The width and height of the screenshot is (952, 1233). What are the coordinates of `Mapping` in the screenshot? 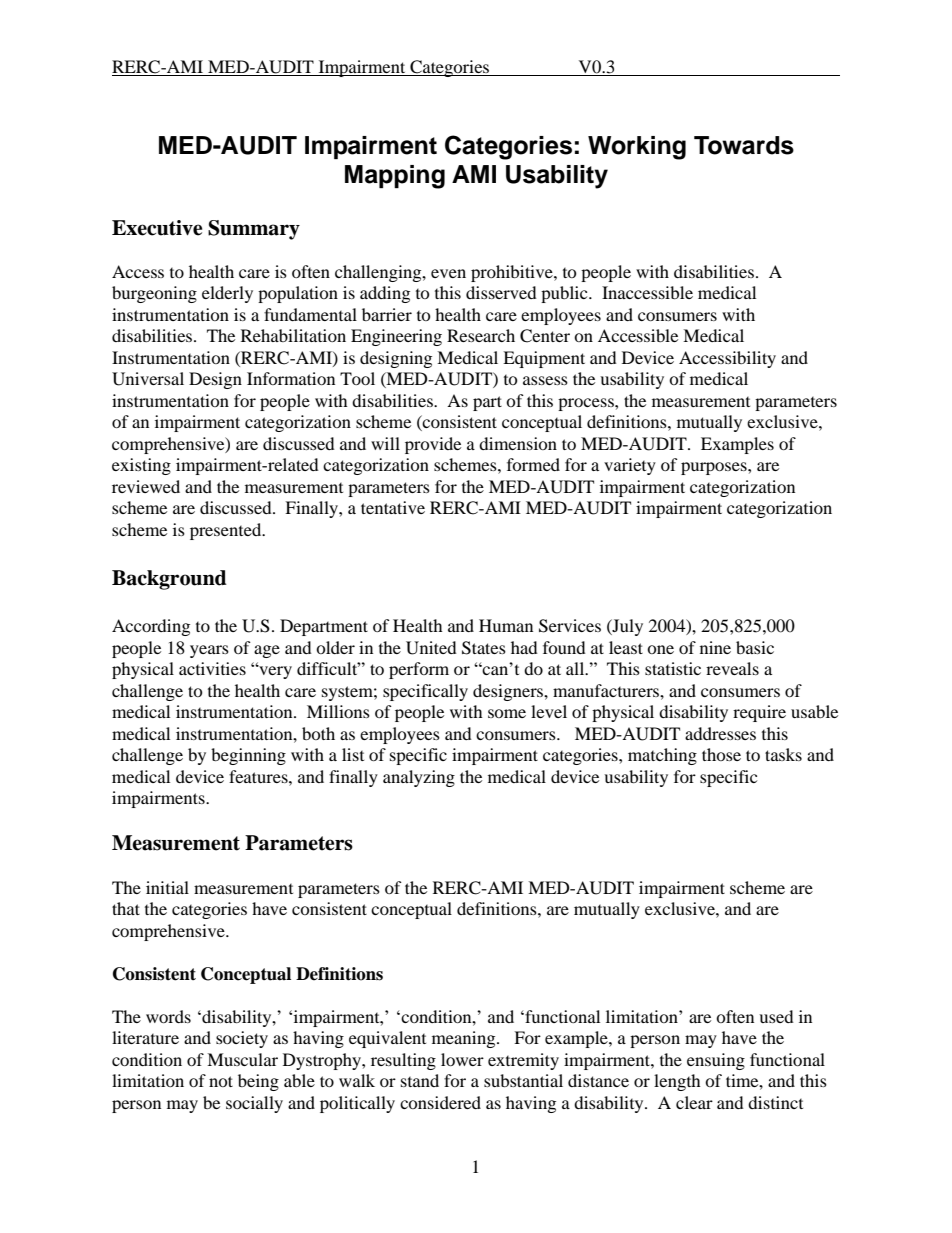 It's located at (395, 177).
